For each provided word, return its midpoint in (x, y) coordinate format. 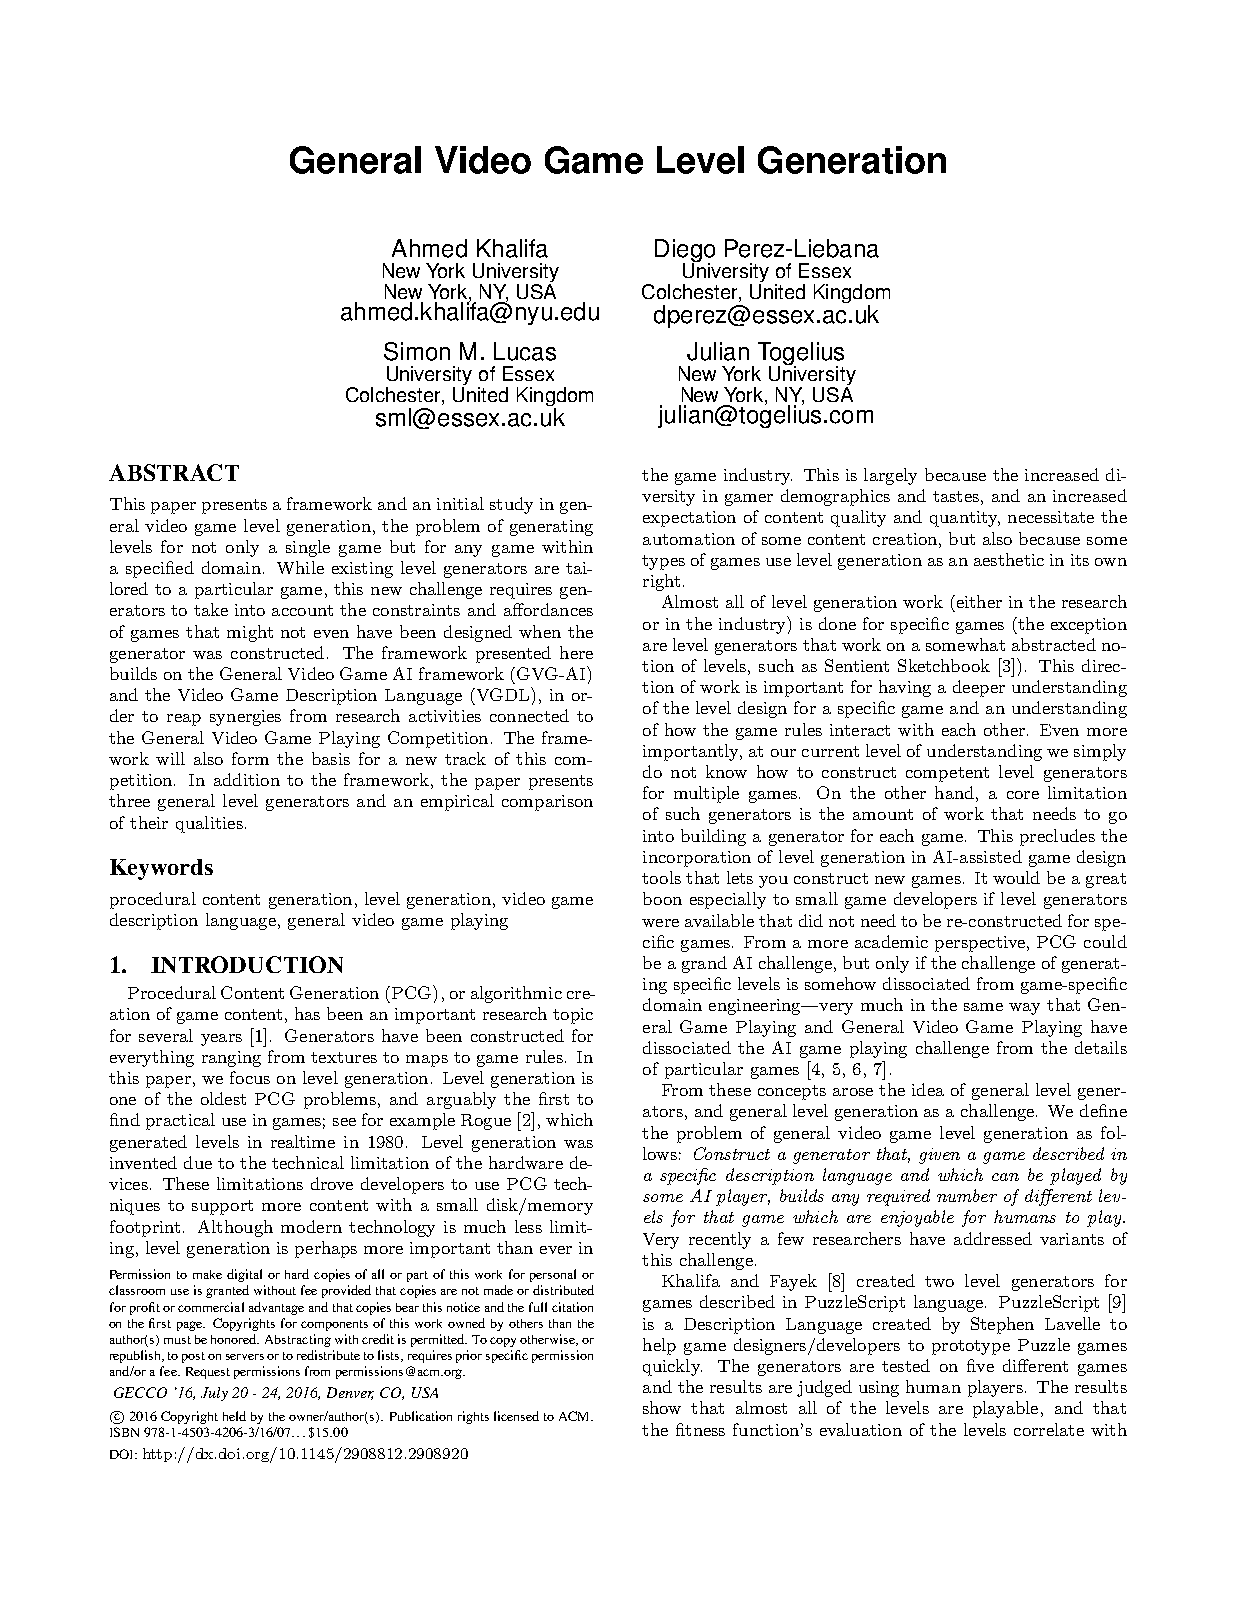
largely (890, 476)
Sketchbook (944, 665)
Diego (685, 251)
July (214, 1394)
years (221, 1040)
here (576, 652)
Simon (417, 351)
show (662, 1407)
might (250, 633)
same (983, 1007)
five (980, 1365)
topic (573, 1016)
